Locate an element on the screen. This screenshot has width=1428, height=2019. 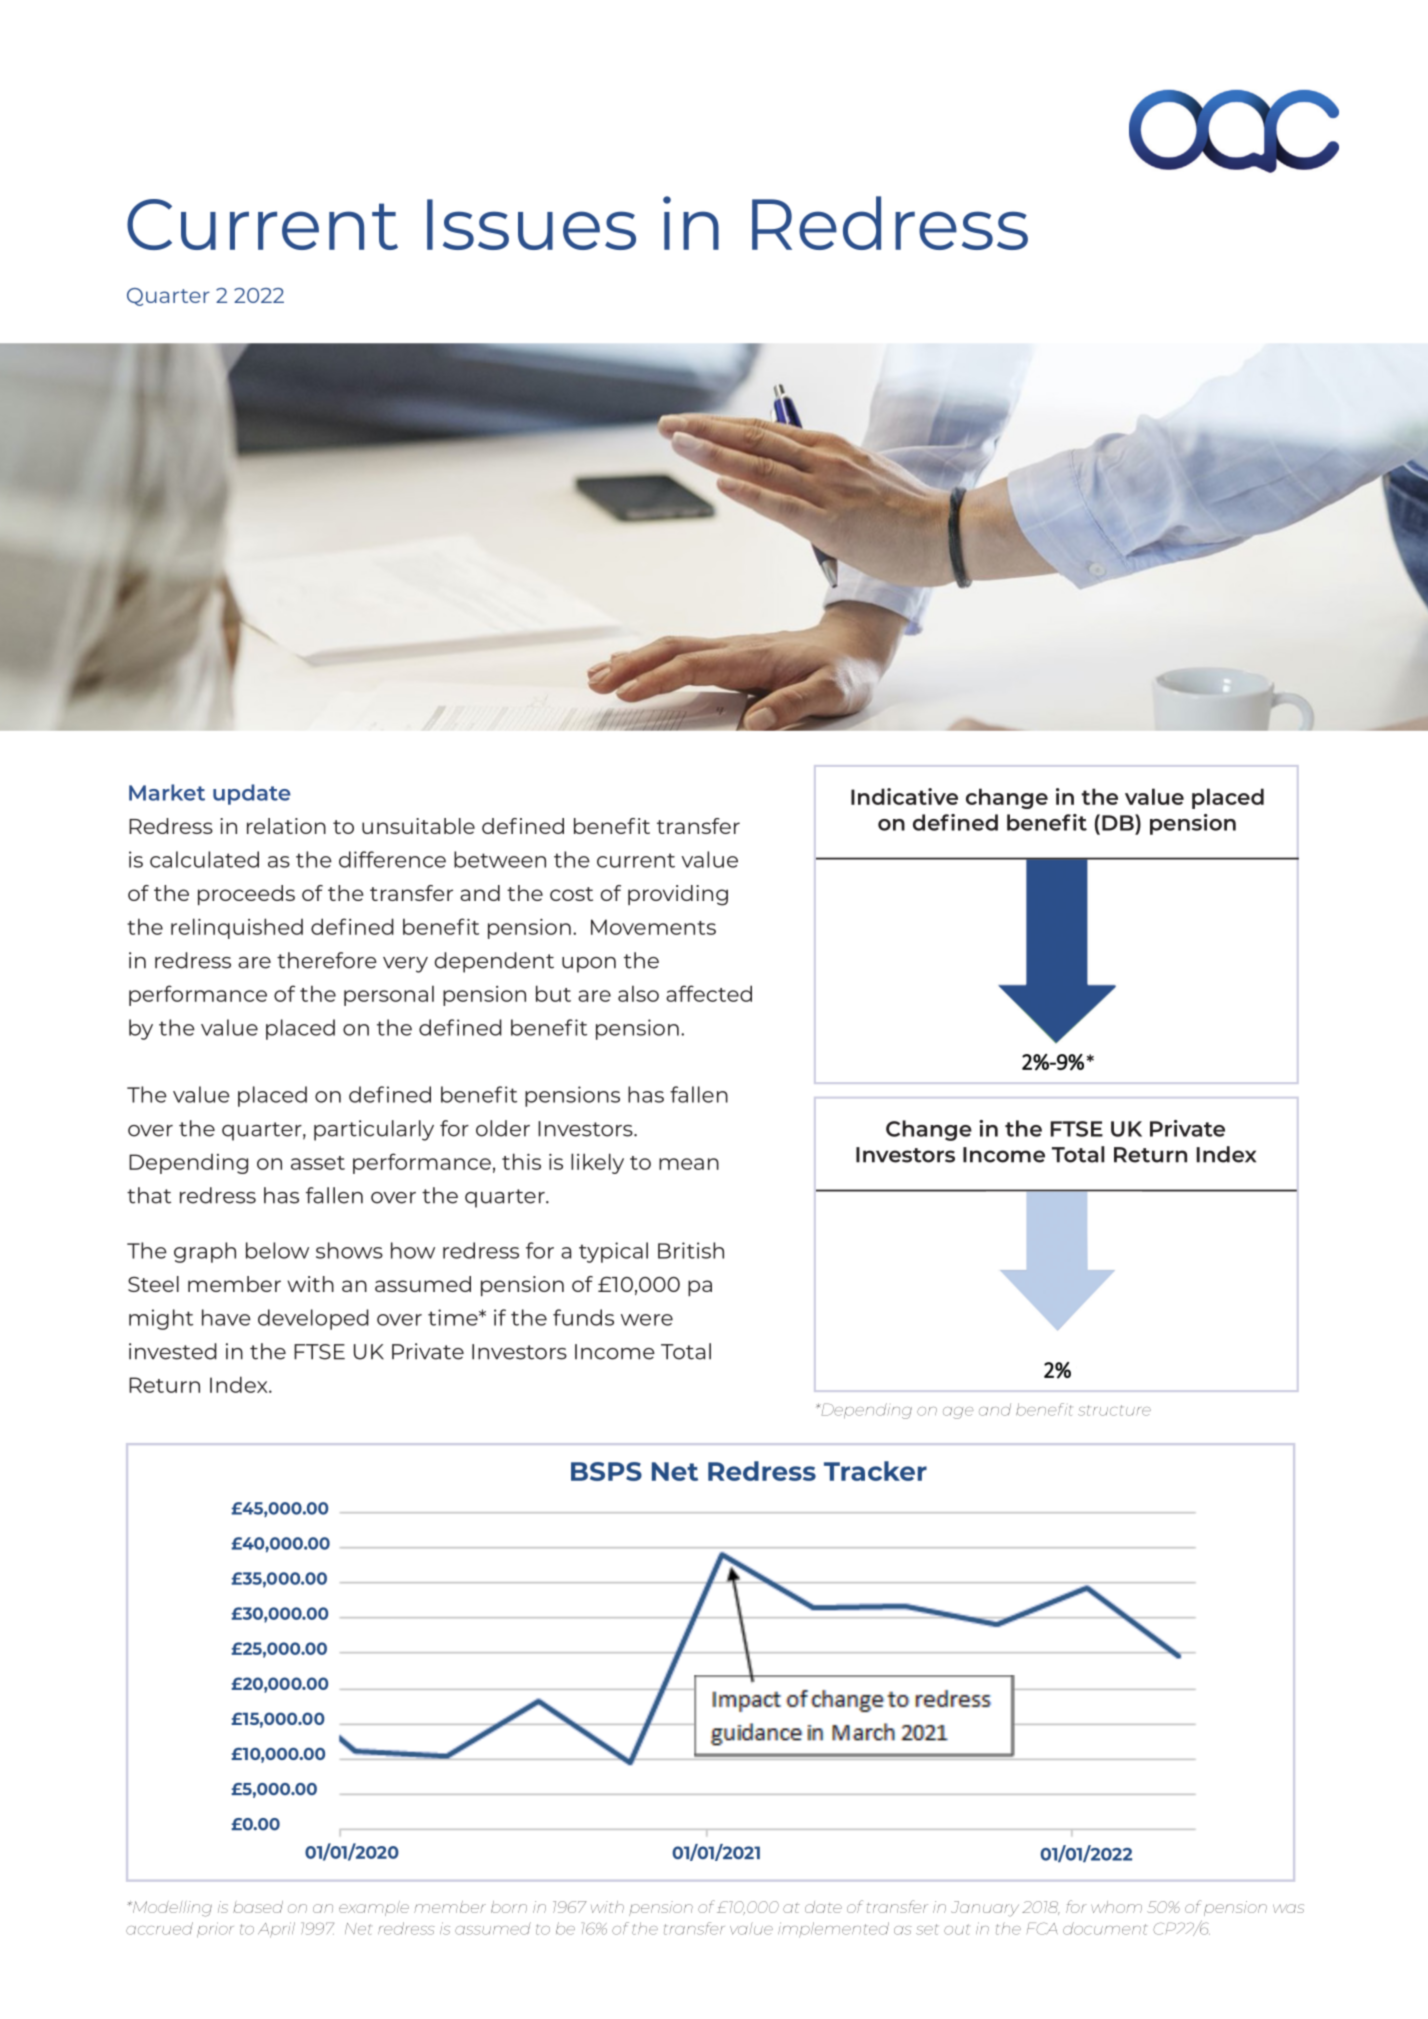
particularly is located at coordinates (374, 1130).
